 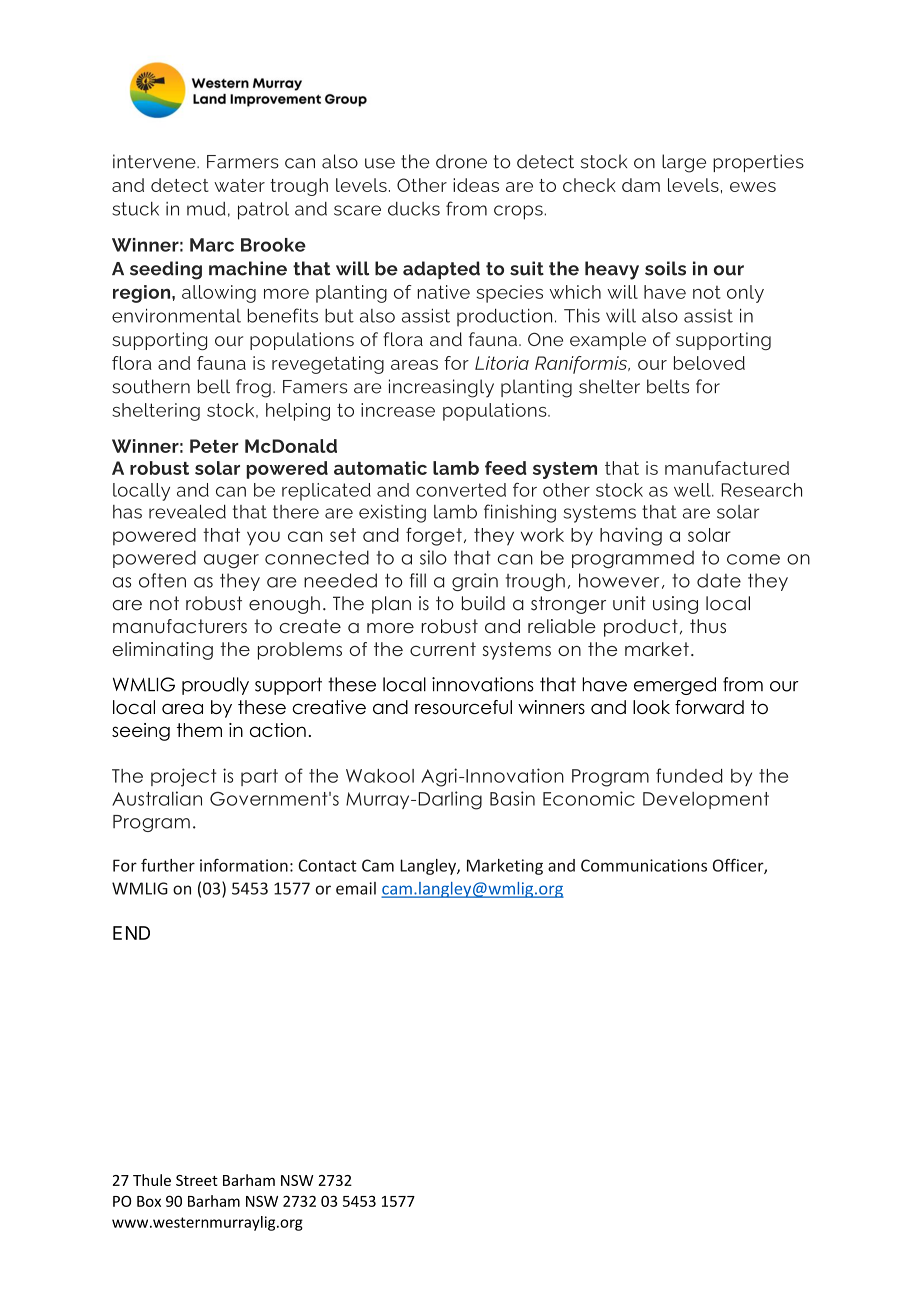 I want to click on Communications, so click(x=644, y=865).
